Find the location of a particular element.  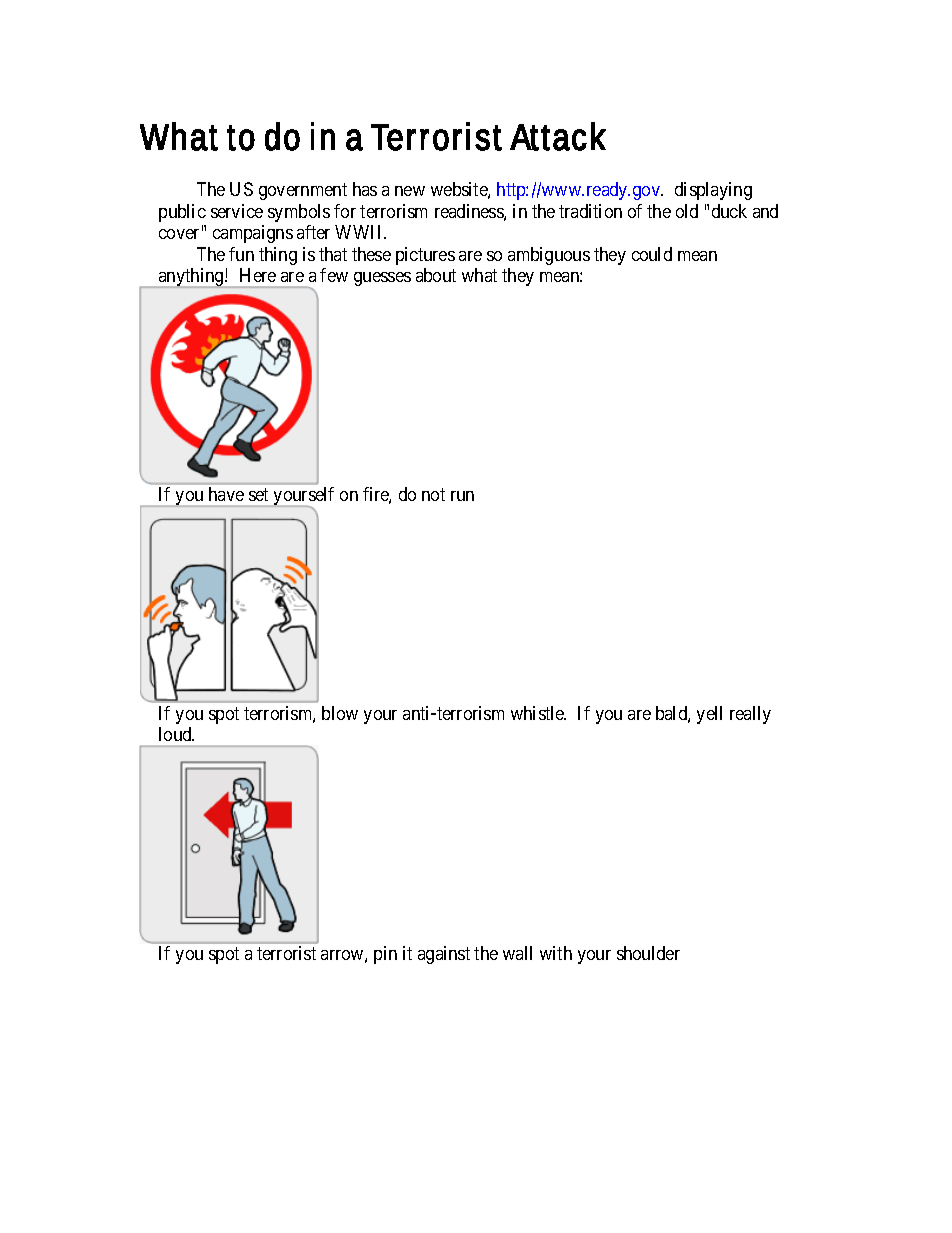

set is located at coordinates (258, 494).
